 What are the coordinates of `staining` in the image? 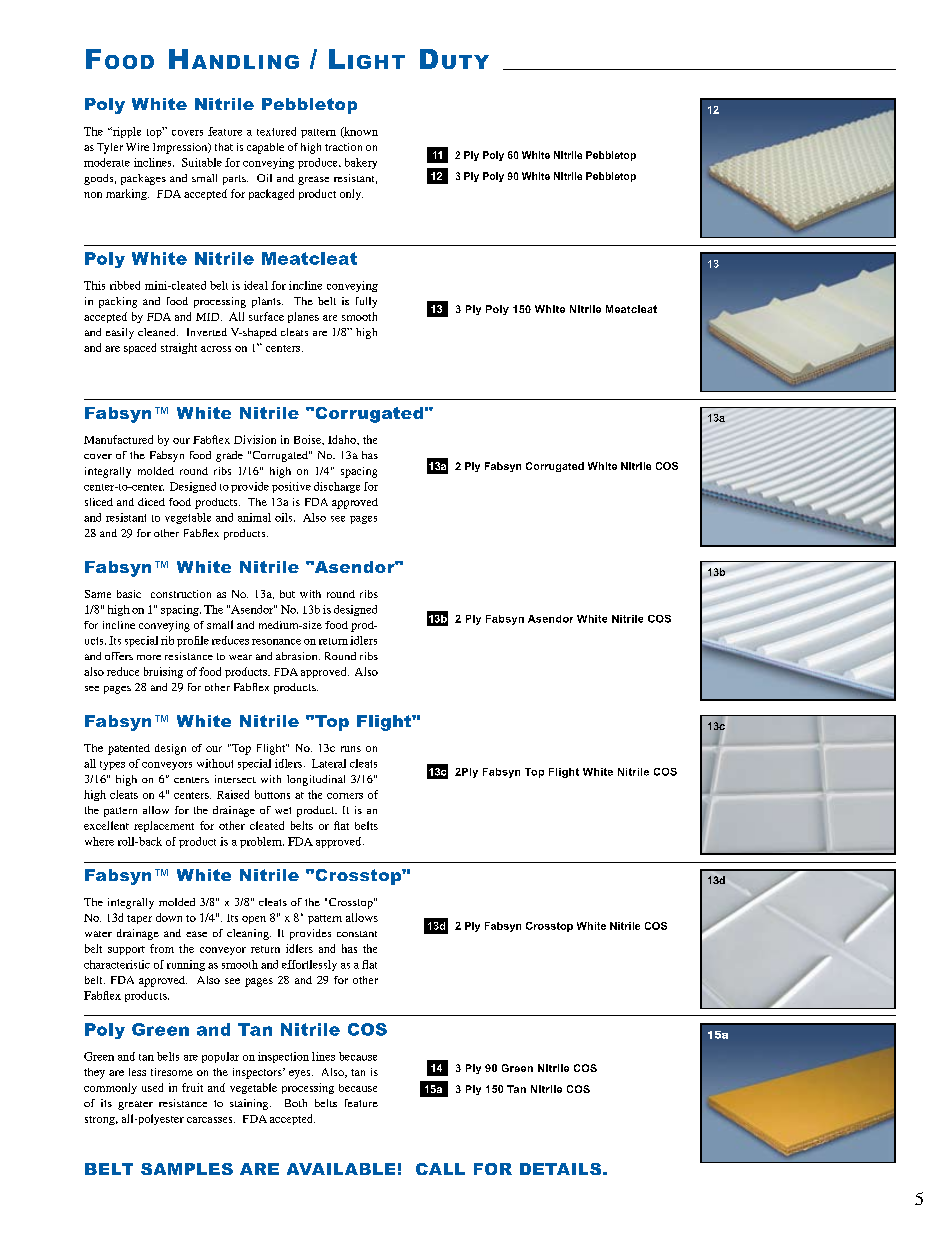 It's located at (250, 1104).
